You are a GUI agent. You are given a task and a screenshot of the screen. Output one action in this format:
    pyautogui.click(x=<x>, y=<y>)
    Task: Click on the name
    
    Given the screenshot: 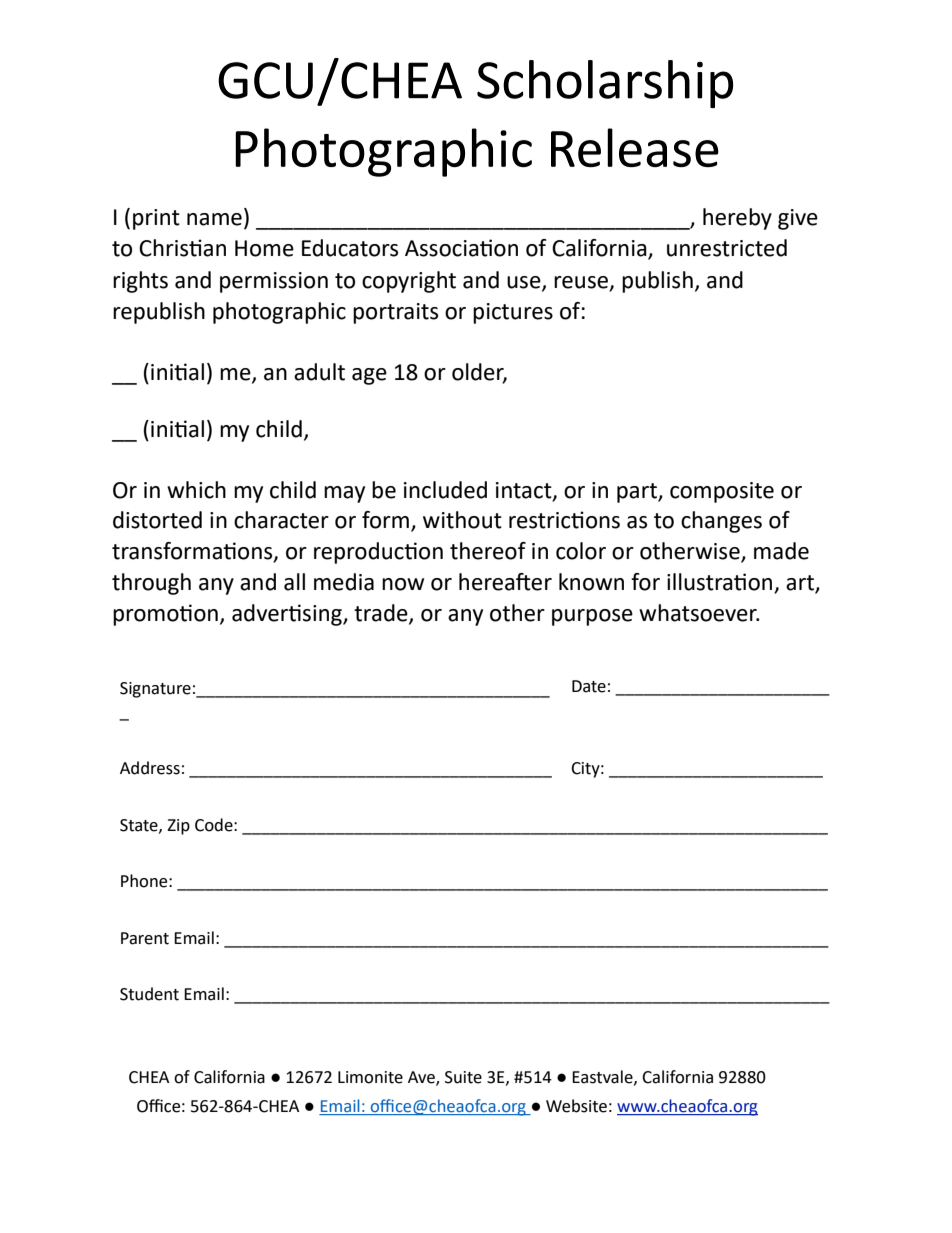 What is the action you would take?
    pyautogui.click(x=214, y=219)
